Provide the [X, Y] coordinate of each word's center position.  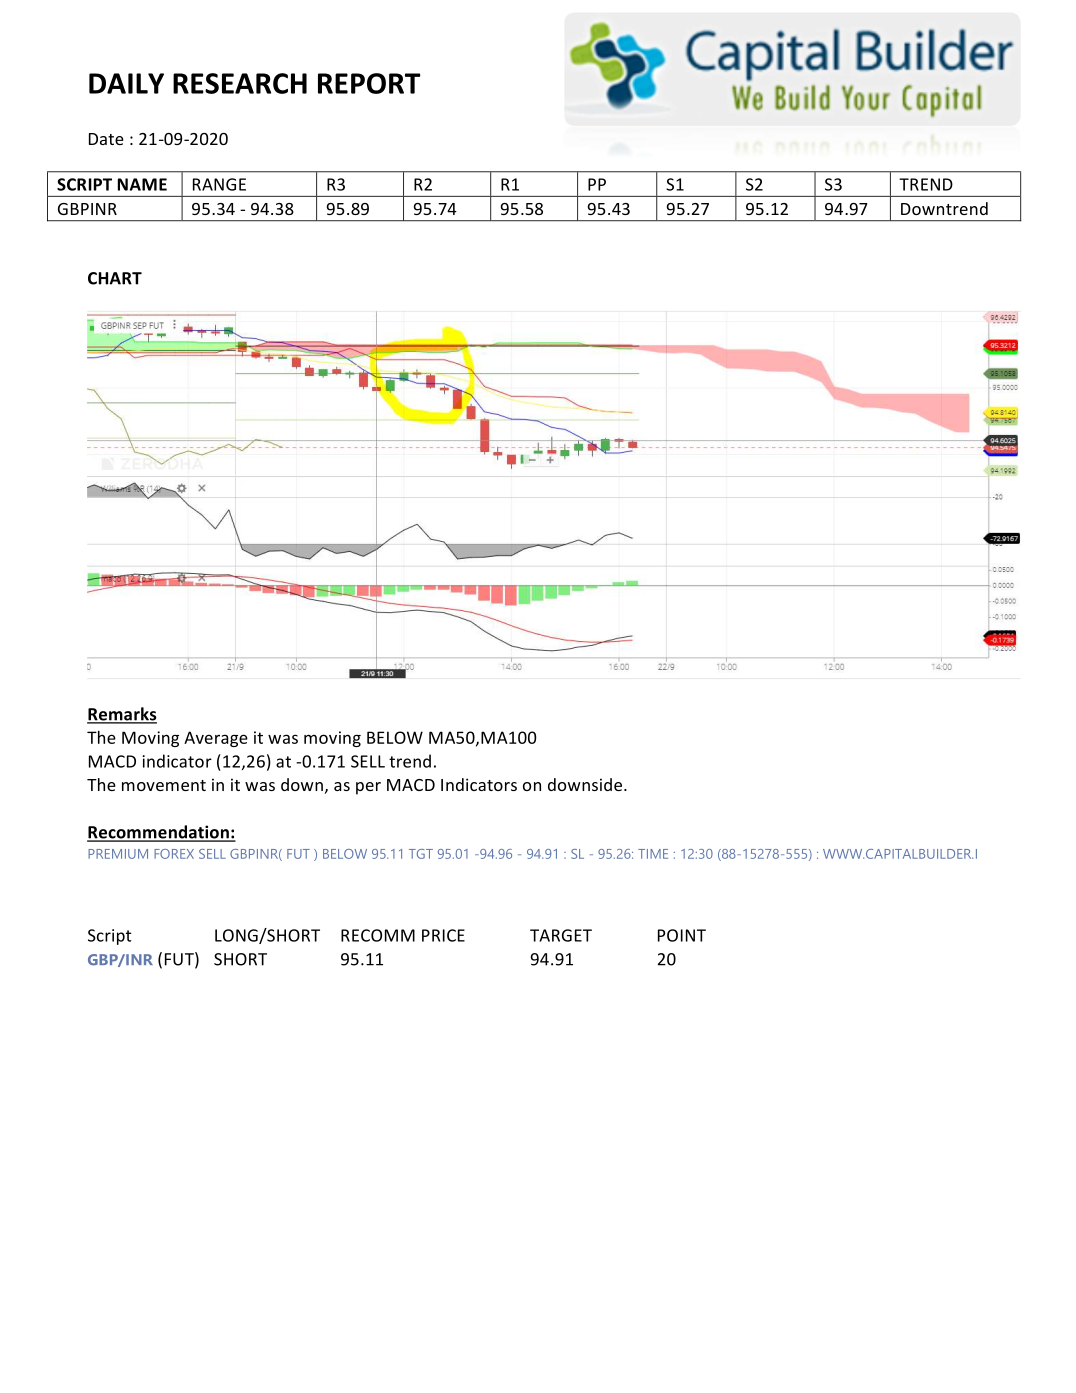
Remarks [122, 715]
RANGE [219, 184]
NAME [142, 184]
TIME [653, 854]
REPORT [369, 83]
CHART [115, 278]
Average [216, 739]
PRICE [443, 935]
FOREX [174, 854]
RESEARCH [240, 83]
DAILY [126, 83]
